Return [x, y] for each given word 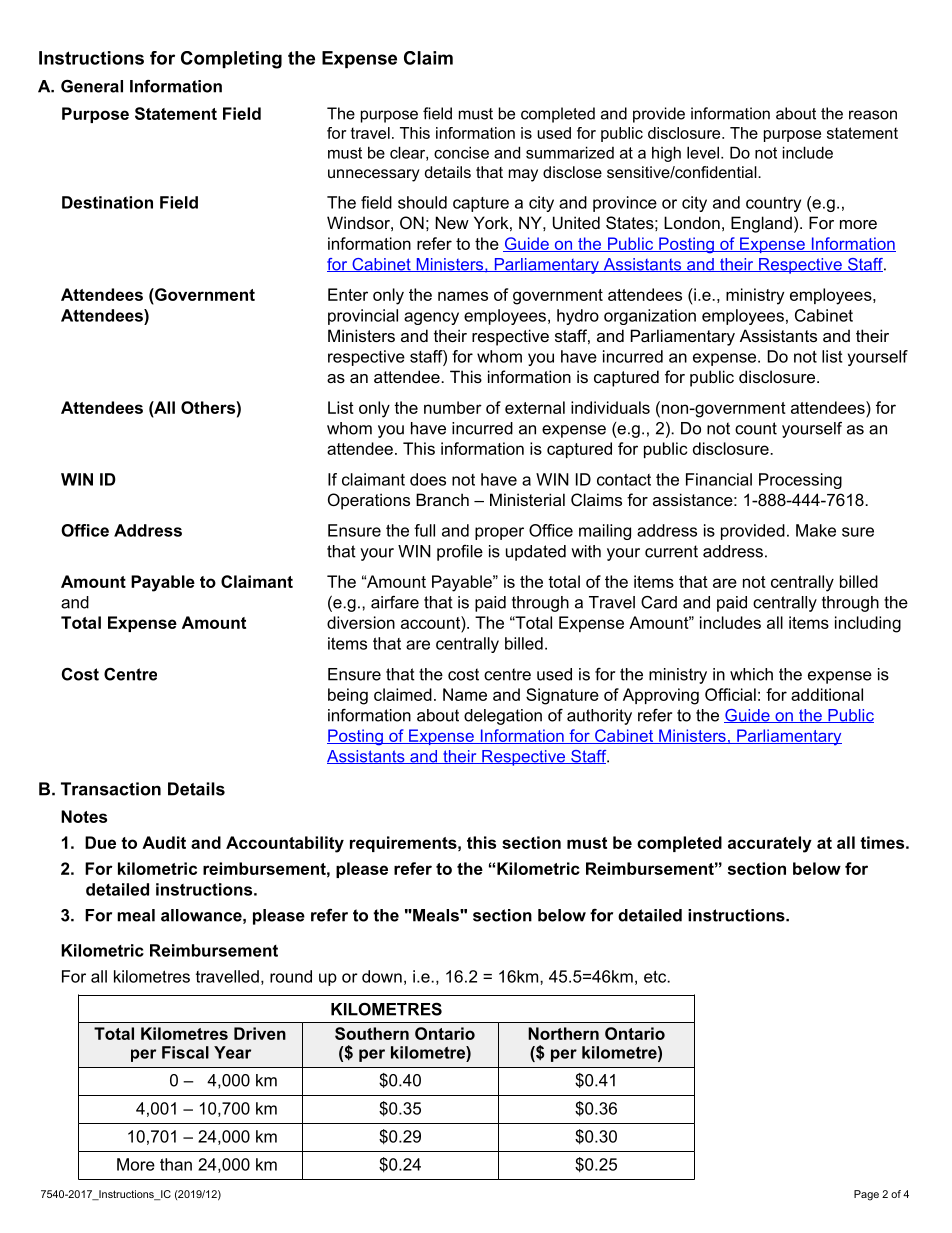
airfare [395, 602]
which [751, 674]
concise [461, 152]
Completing [231, 60]
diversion [361, 622]
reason [873, 115]
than [176, 1164]
